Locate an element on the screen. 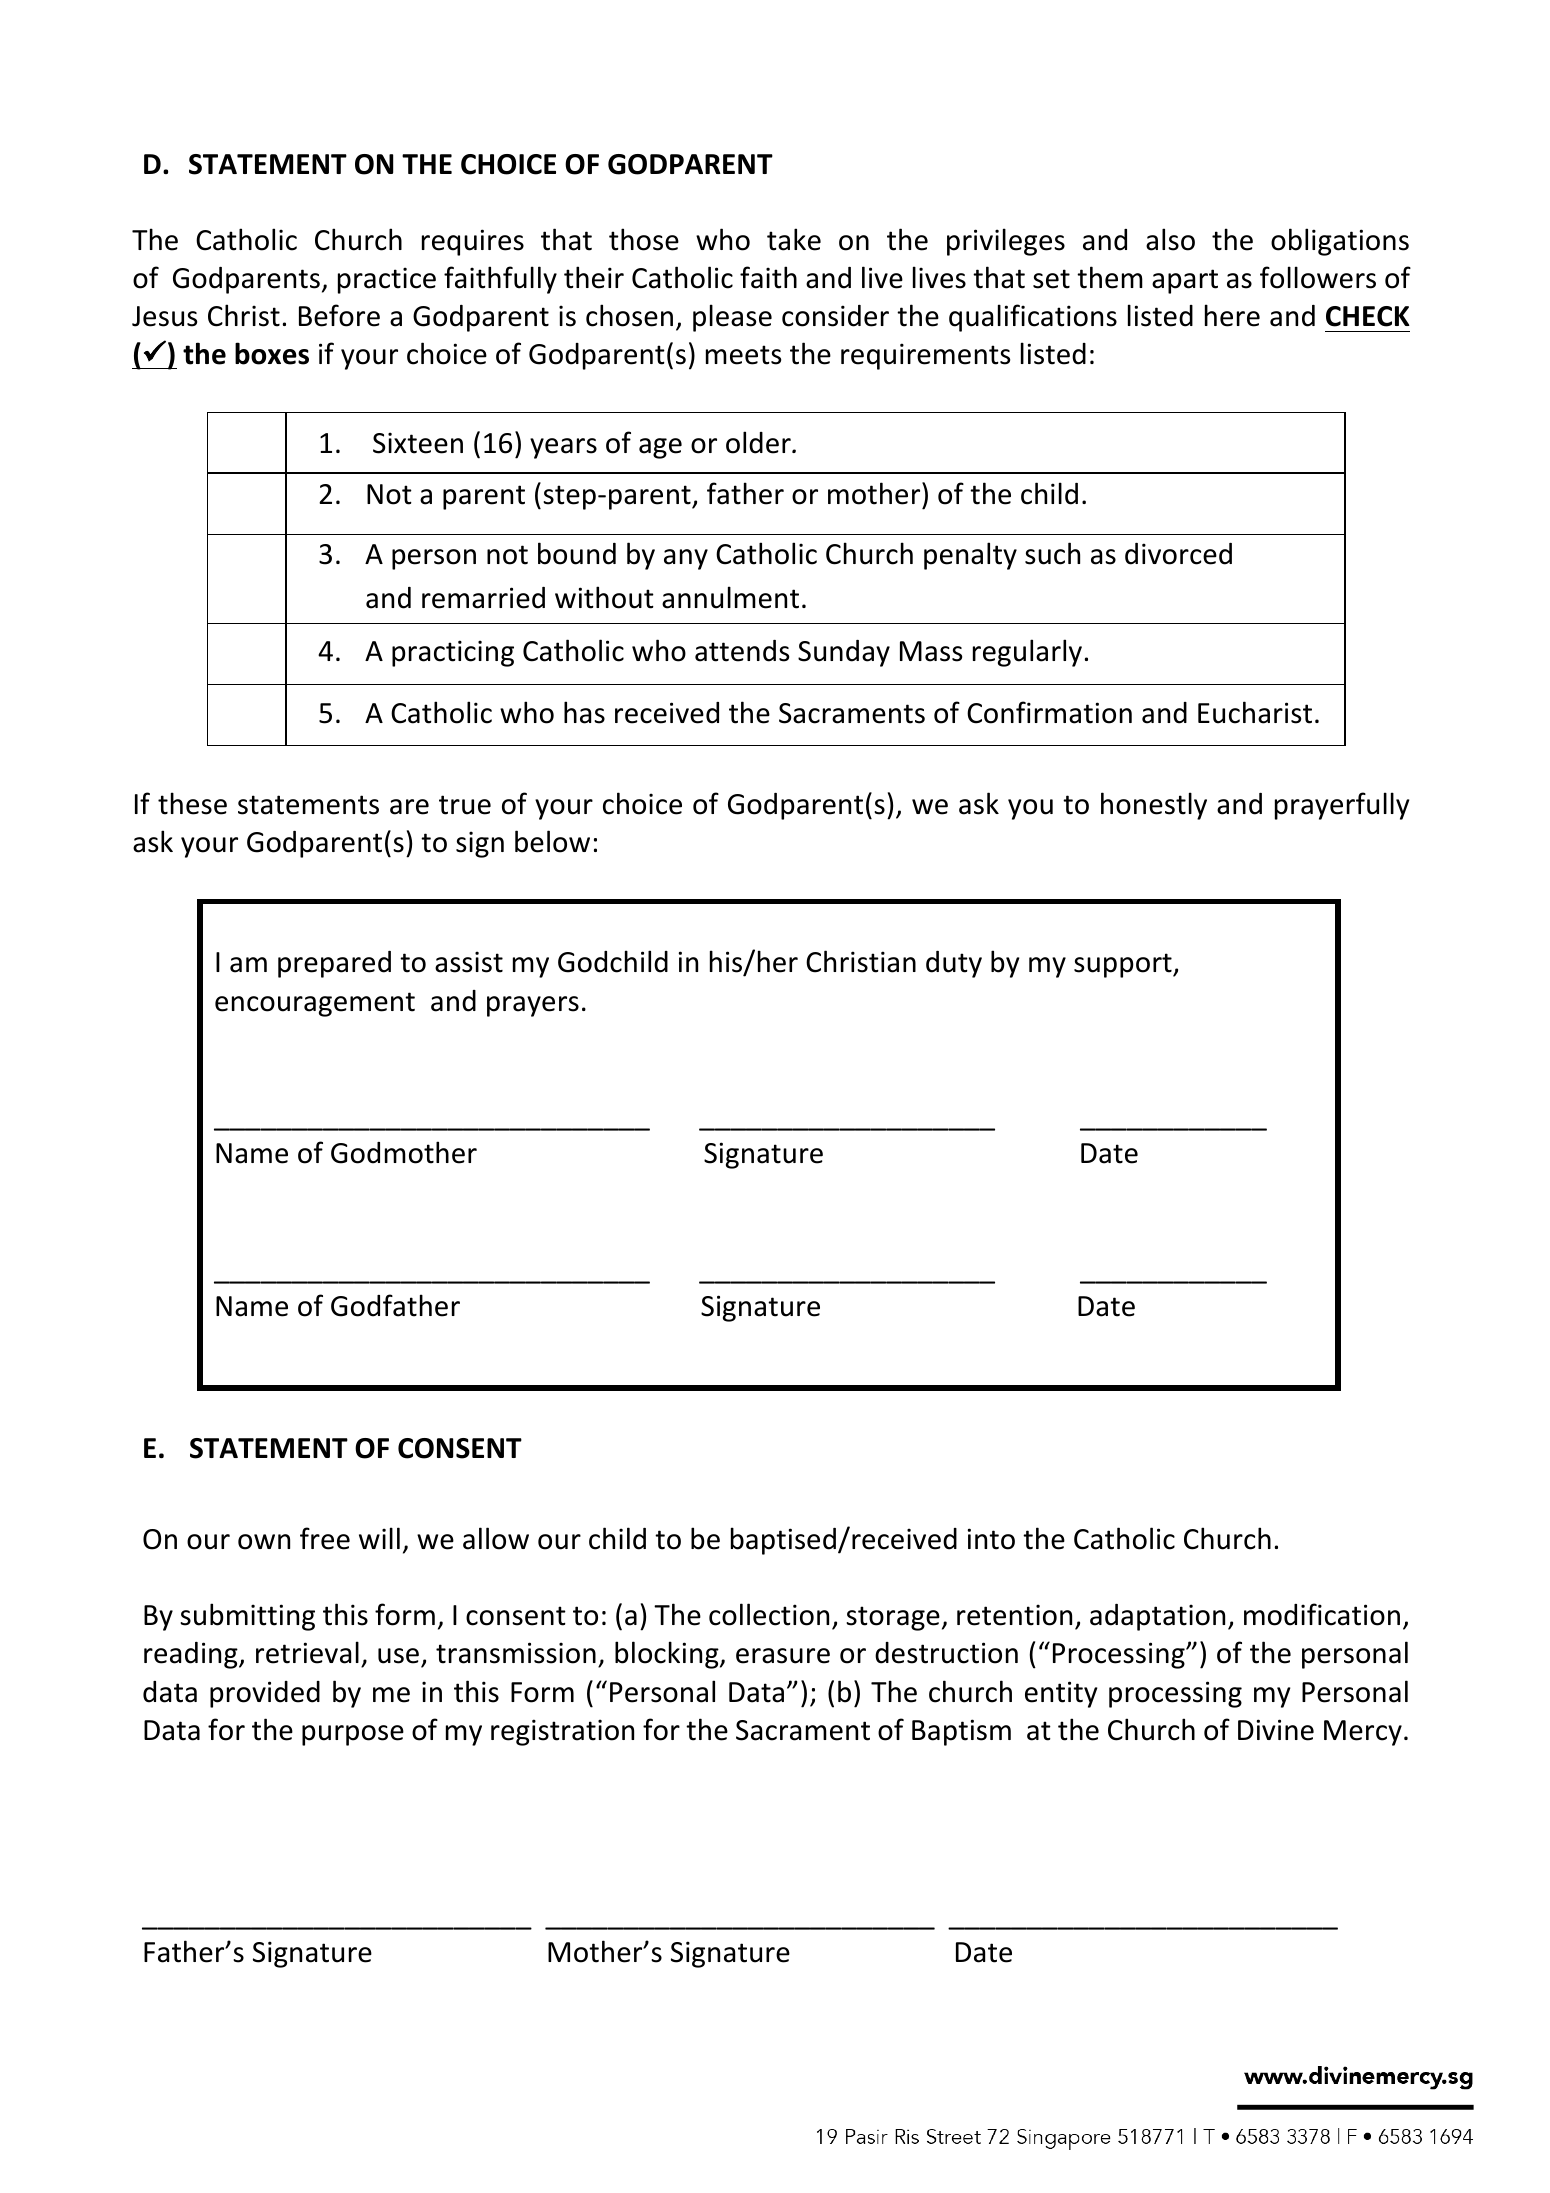  duty is located at coordinates (954, 964).
